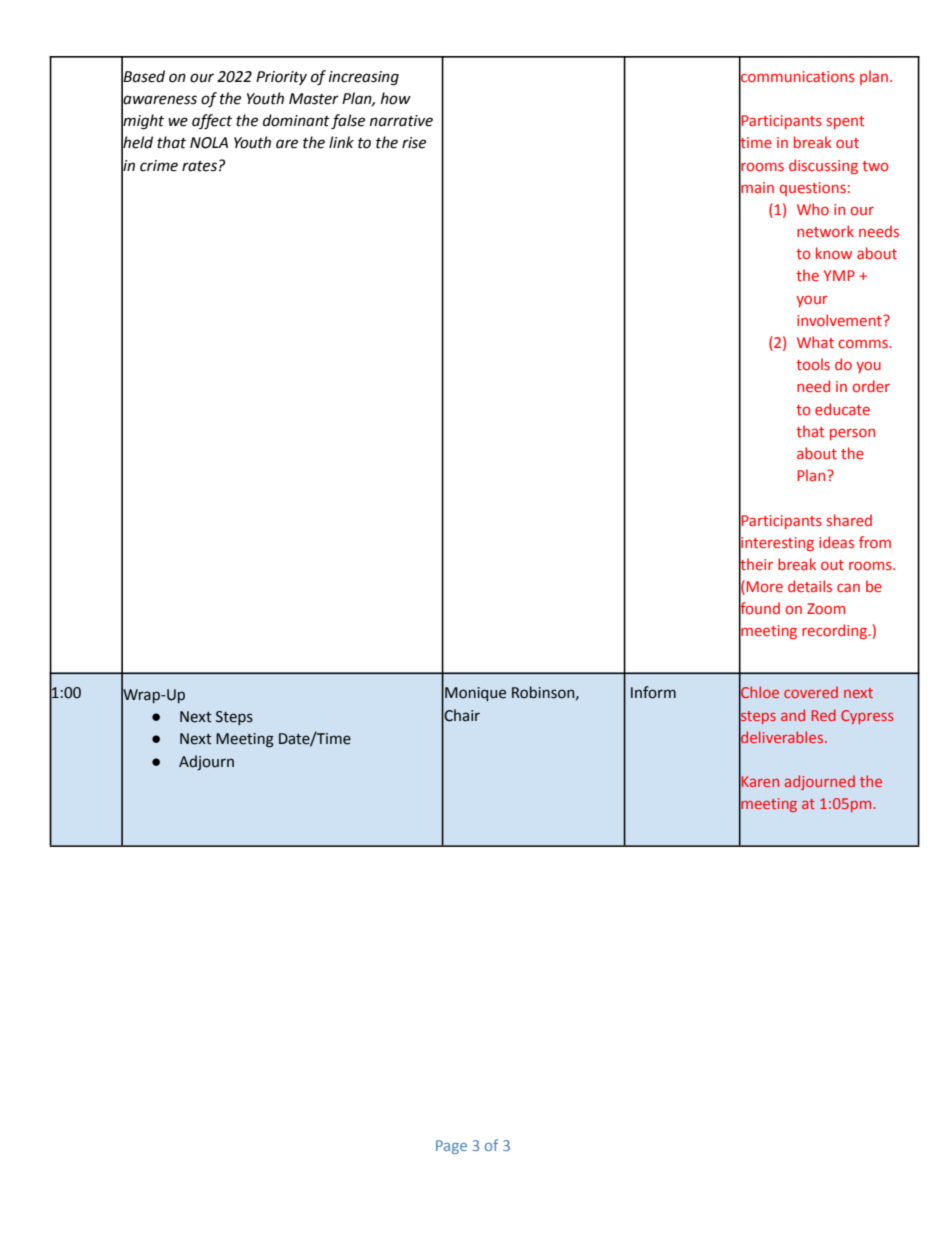 The image size is (952, 1233). What do you see at coordinates (653, 692) in the screenshot?
I see `Inform` at bounding box center [653, 692].
